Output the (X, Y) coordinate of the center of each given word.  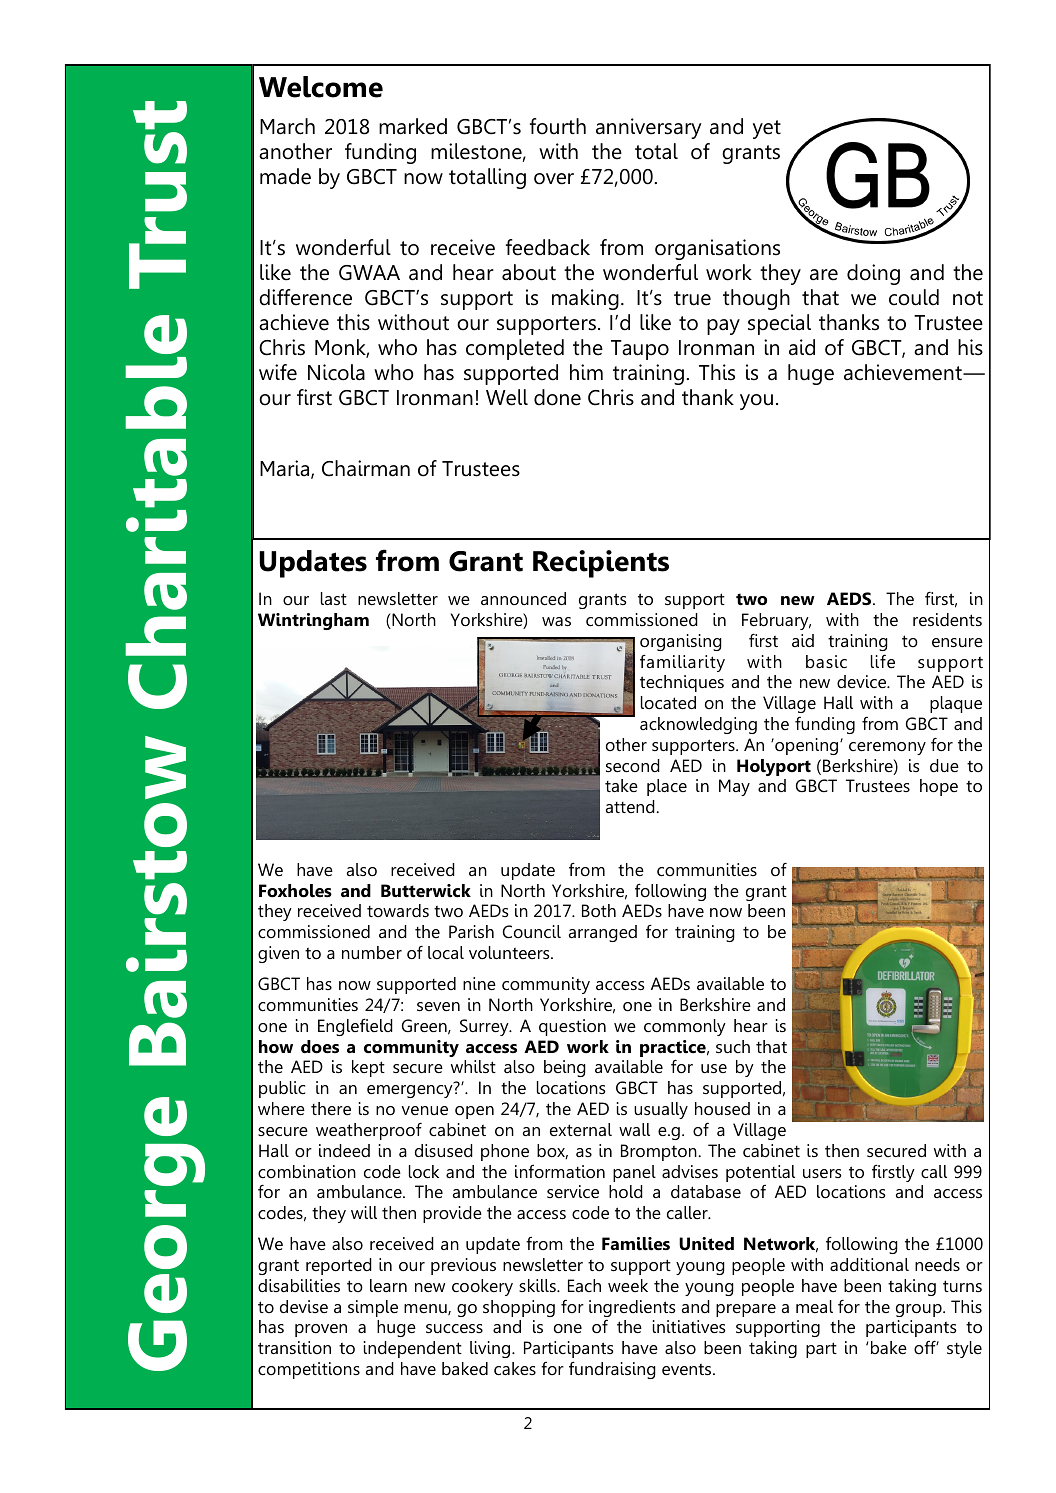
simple (373, 1308)
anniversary (649, 128)
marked (413, 126)
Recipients (601, 564)
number (372, 952)
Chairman (366, 468)
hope (939, 787)
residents (947, 620)
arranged (603, 933)
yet (767, 129)
